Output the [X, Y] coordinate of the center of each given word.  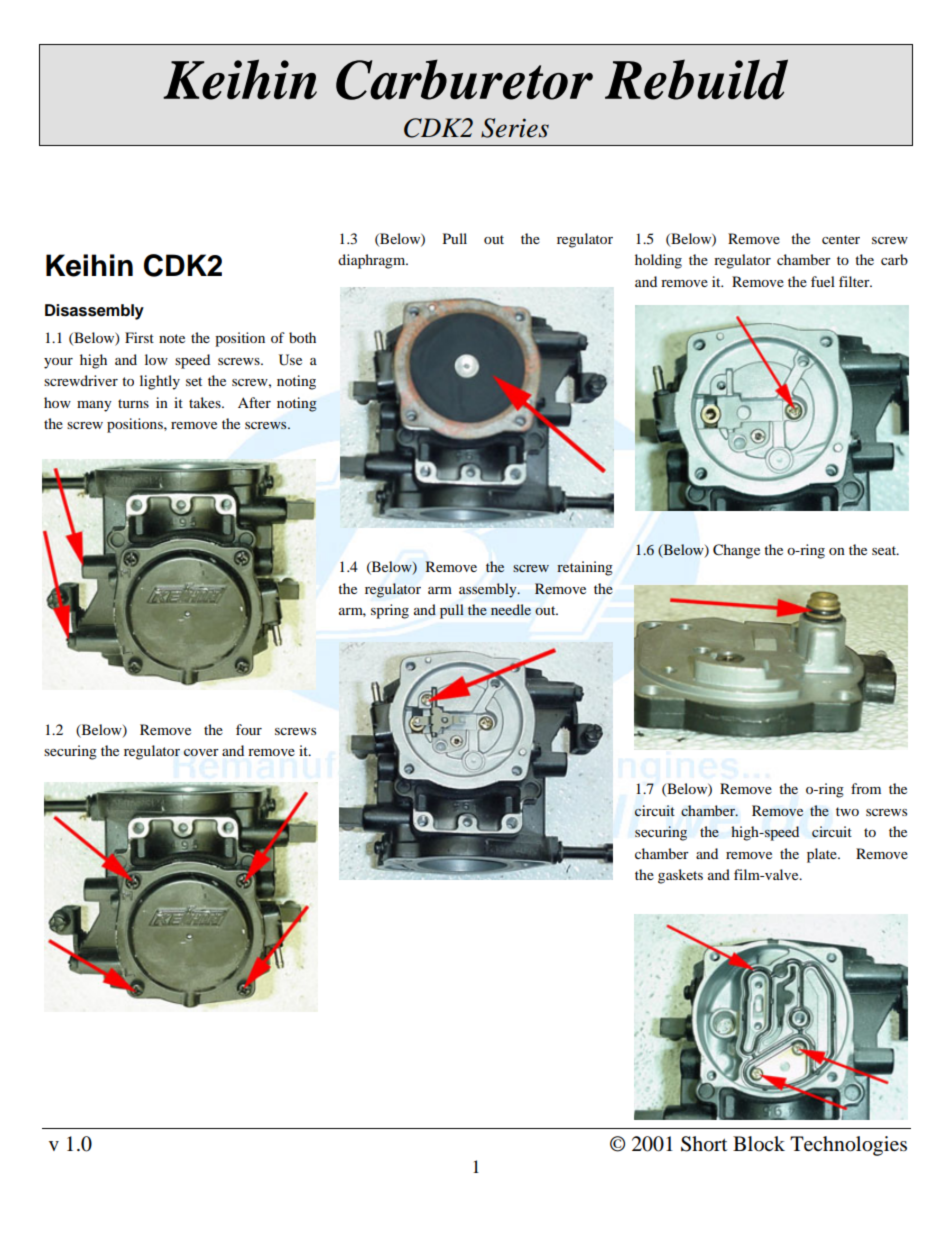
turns [133, 403]
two [847, 811]
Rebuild [696, 79]
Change [736, 551]
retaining [585, 568]
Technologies [848, 1146]
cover [201, 752]
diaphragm [373, 261]
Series [515, 128]
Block [759, 1143]
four [249, 729]
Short [704, 1144]
